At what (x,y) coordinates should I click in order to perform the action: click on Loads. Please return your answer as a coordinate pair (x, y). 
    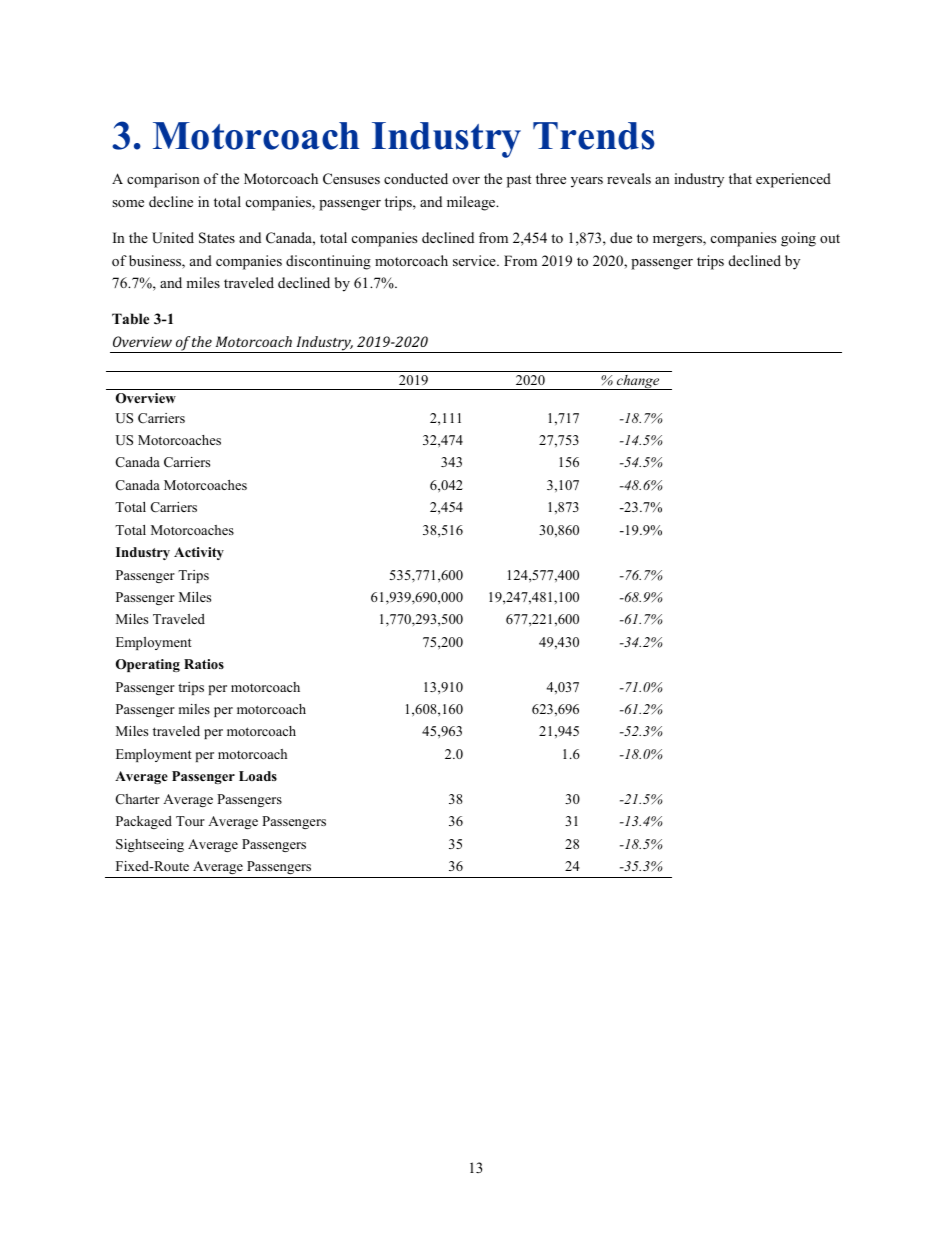
    Looking at the image, I should click on (258, 776).
